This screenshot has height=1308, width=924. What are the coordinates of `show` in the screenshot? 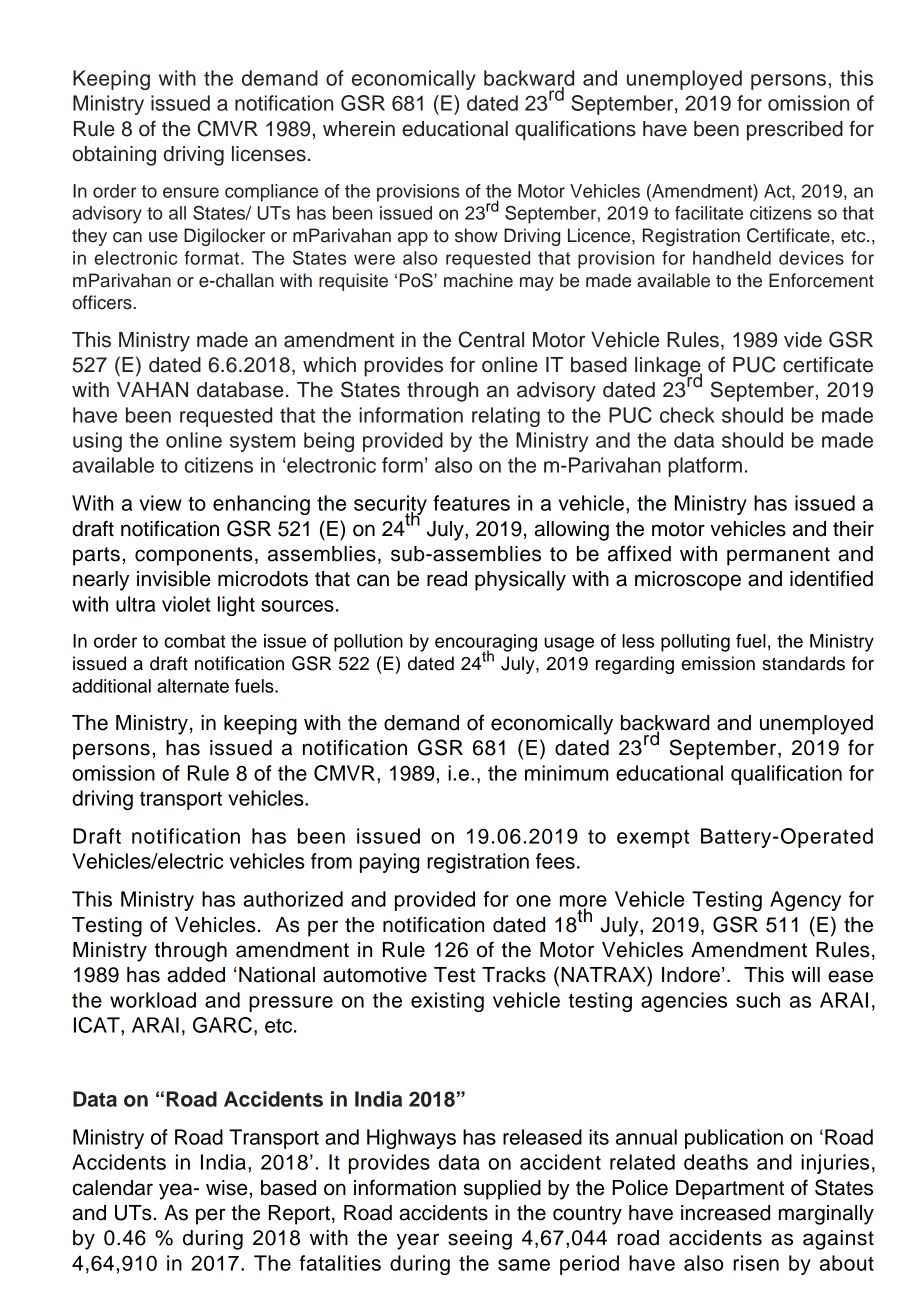 It's located at (476, 235).
